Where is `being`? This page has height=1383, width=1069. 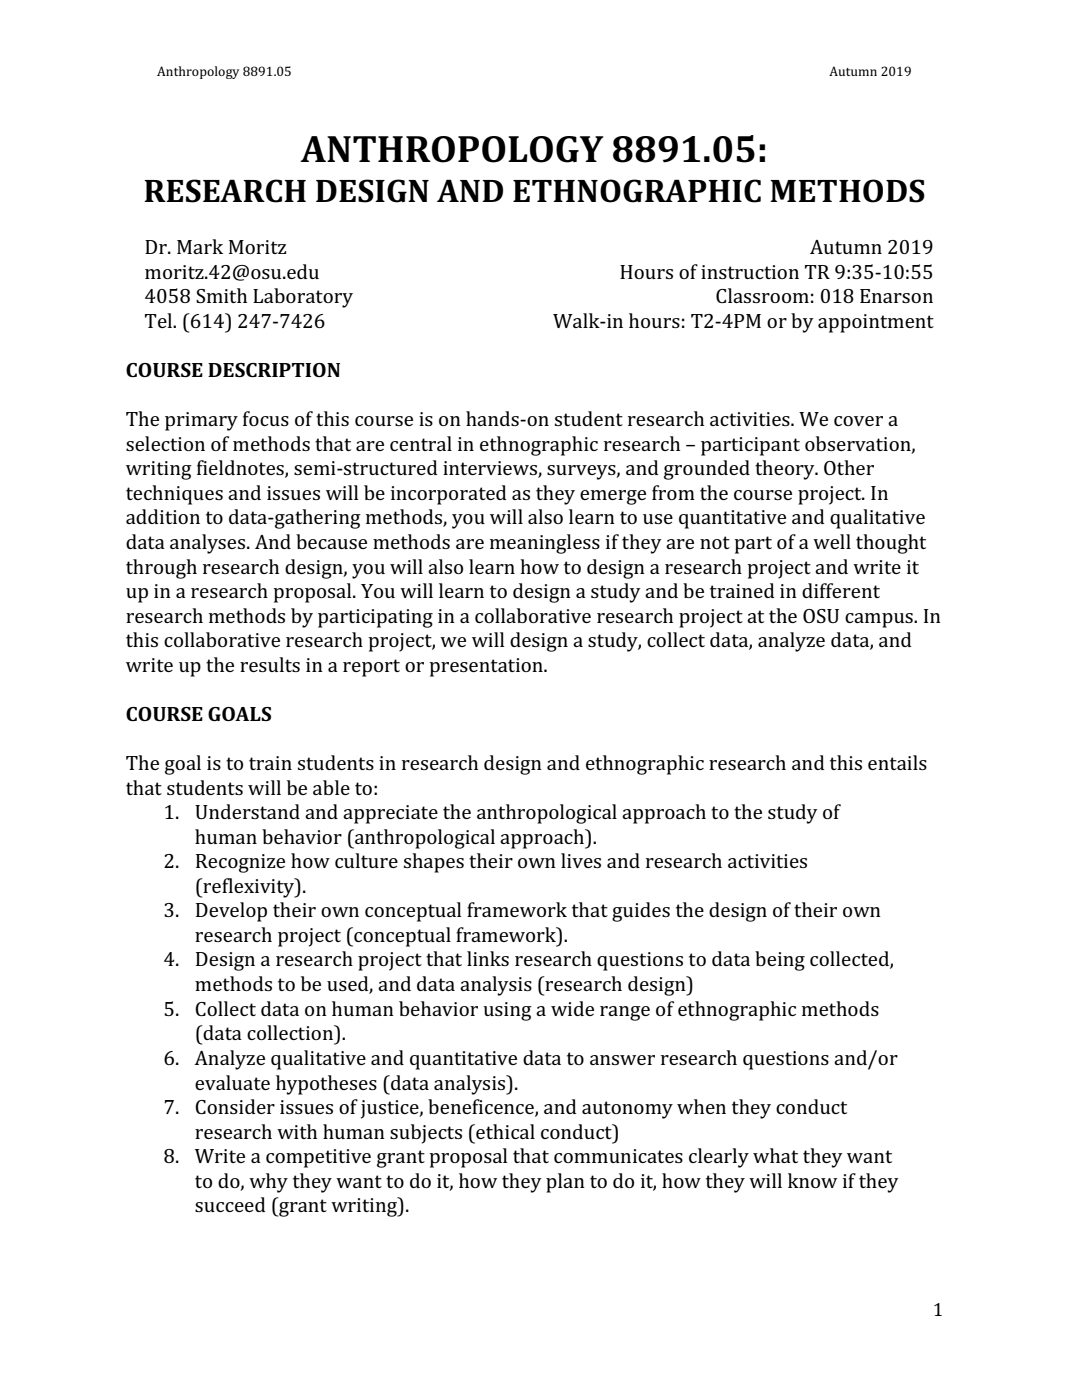 being is located at coordinates (780, 961).
